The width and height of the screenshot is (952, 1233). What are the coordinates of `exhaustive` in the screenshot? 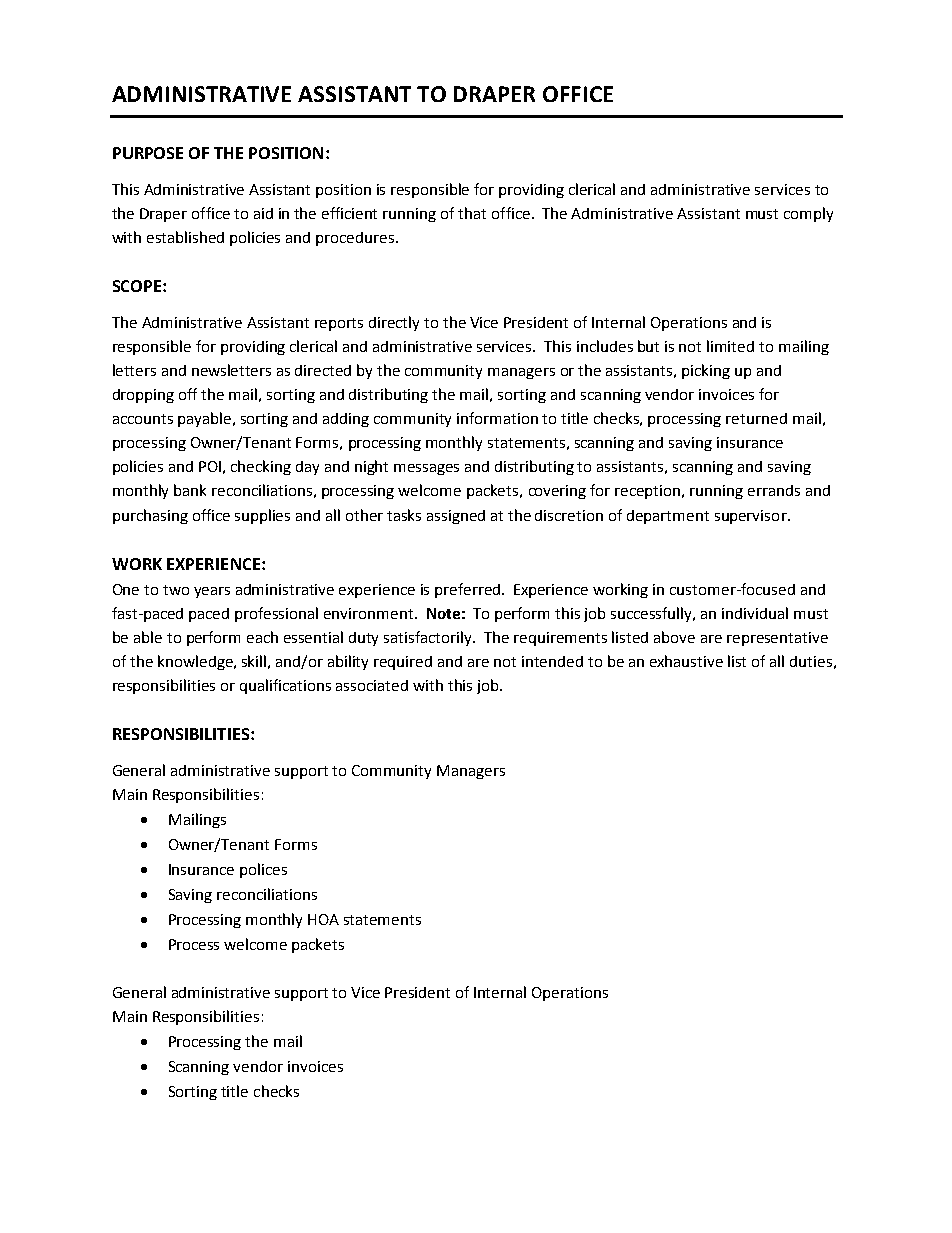 It's located at (686, 661).
